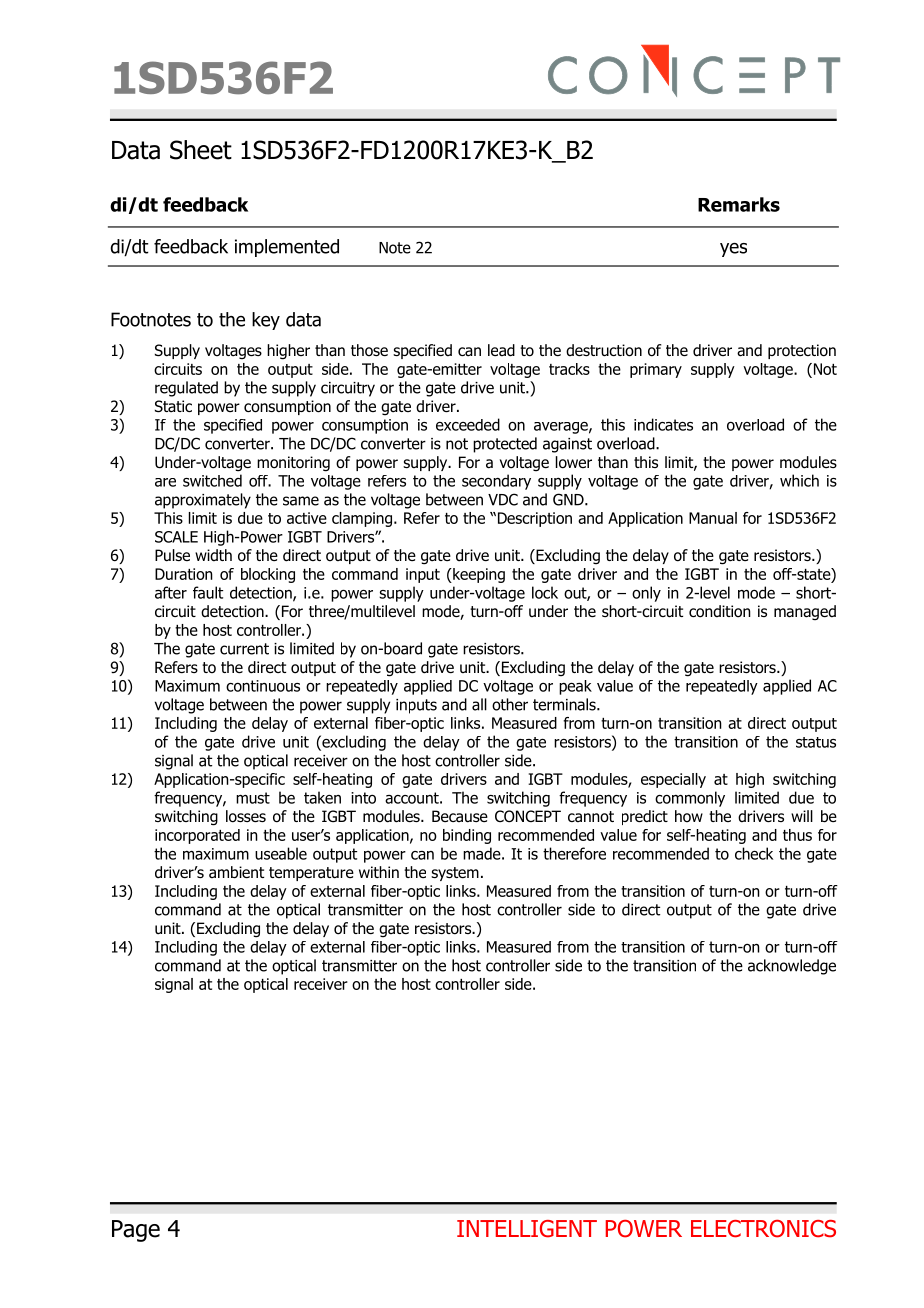 Image resolution: width=924 pixels, height=1308 pixels. I want to click on Manual, so click(713, 518).
